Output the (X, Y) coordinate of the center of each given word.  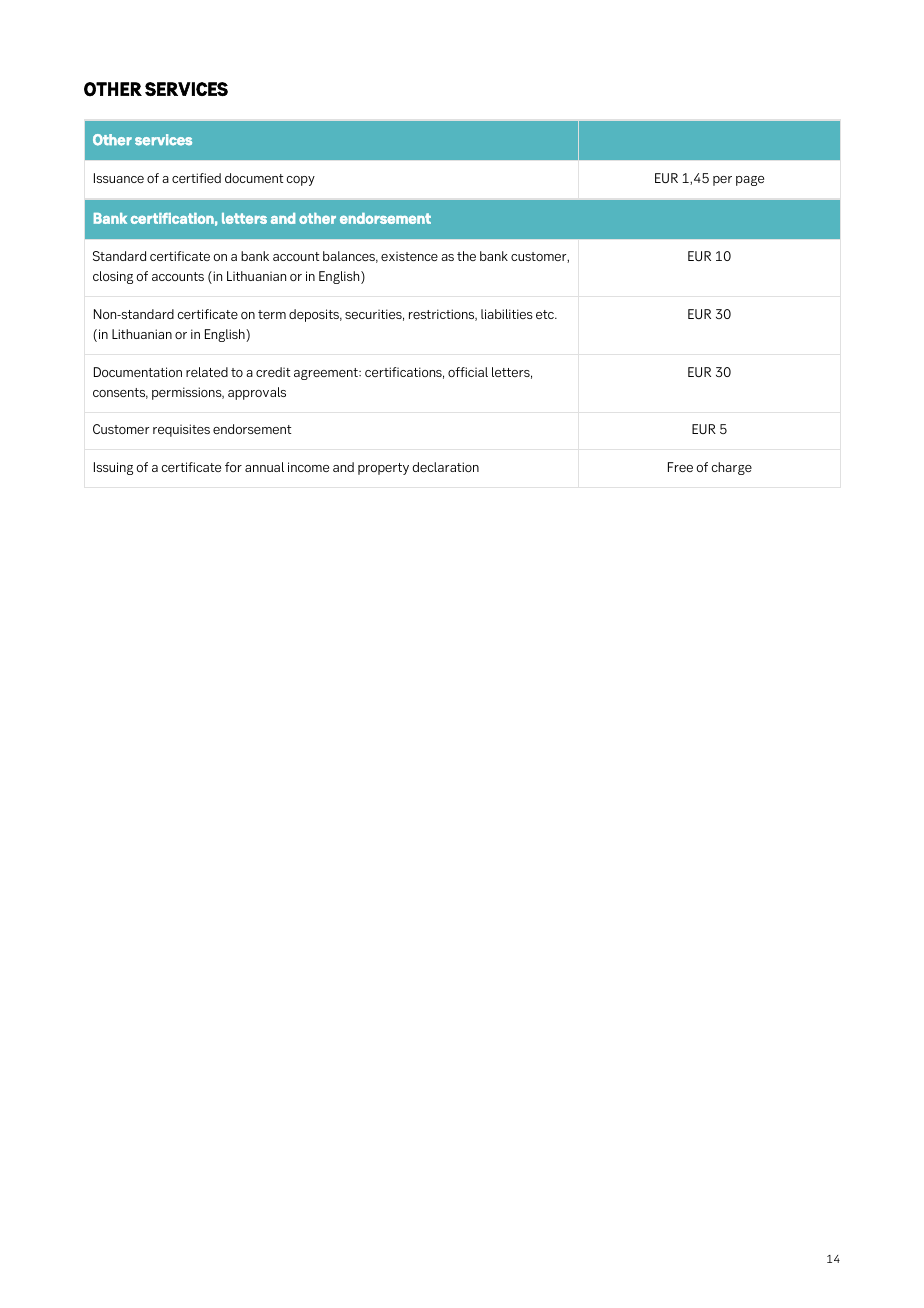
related (207, 372)
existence (409, 256)
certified (196, 178)
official (468, 372)
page (750, 181)
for (233, 467)
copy (301, 181)
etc (546, 314)
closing (113, 277)
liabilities (507, 314)
